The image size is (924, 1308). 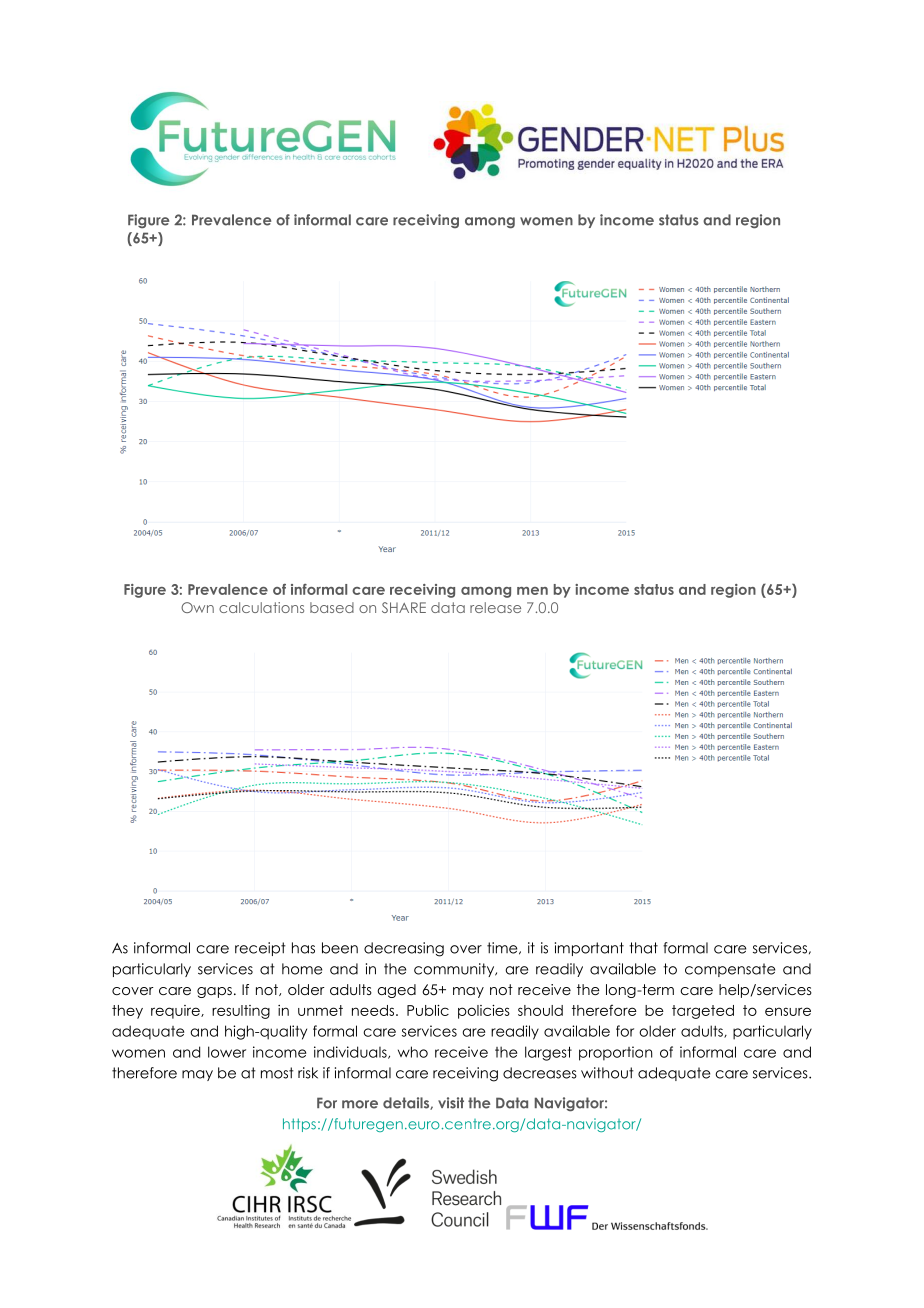 What do you see at coordinates (484, 1012) in the screenshot?
I see `policies` at bounding box center [484, 1012].
